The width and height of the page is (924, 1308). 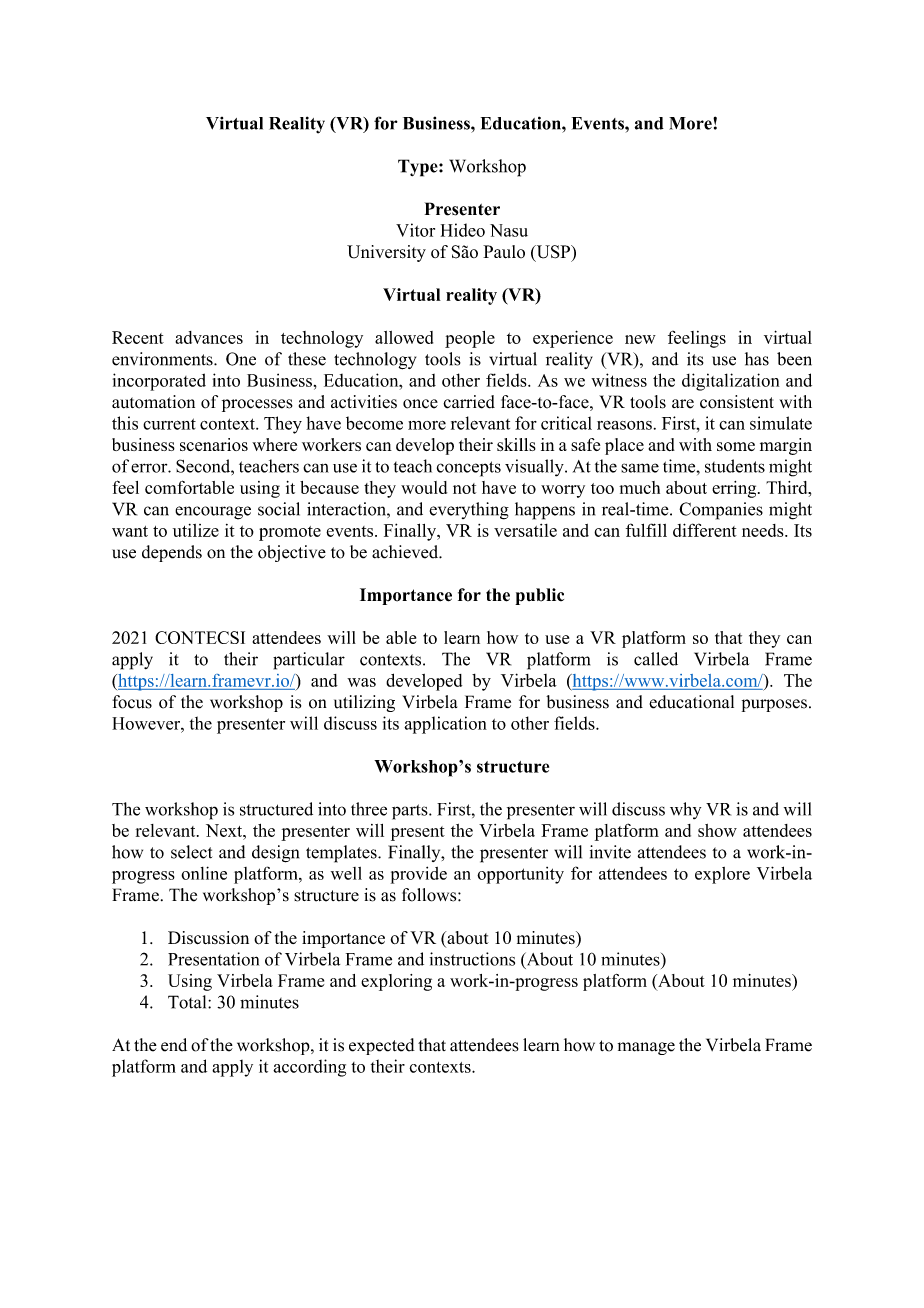 I want to click on Companies, so click(x=721, y=511).
